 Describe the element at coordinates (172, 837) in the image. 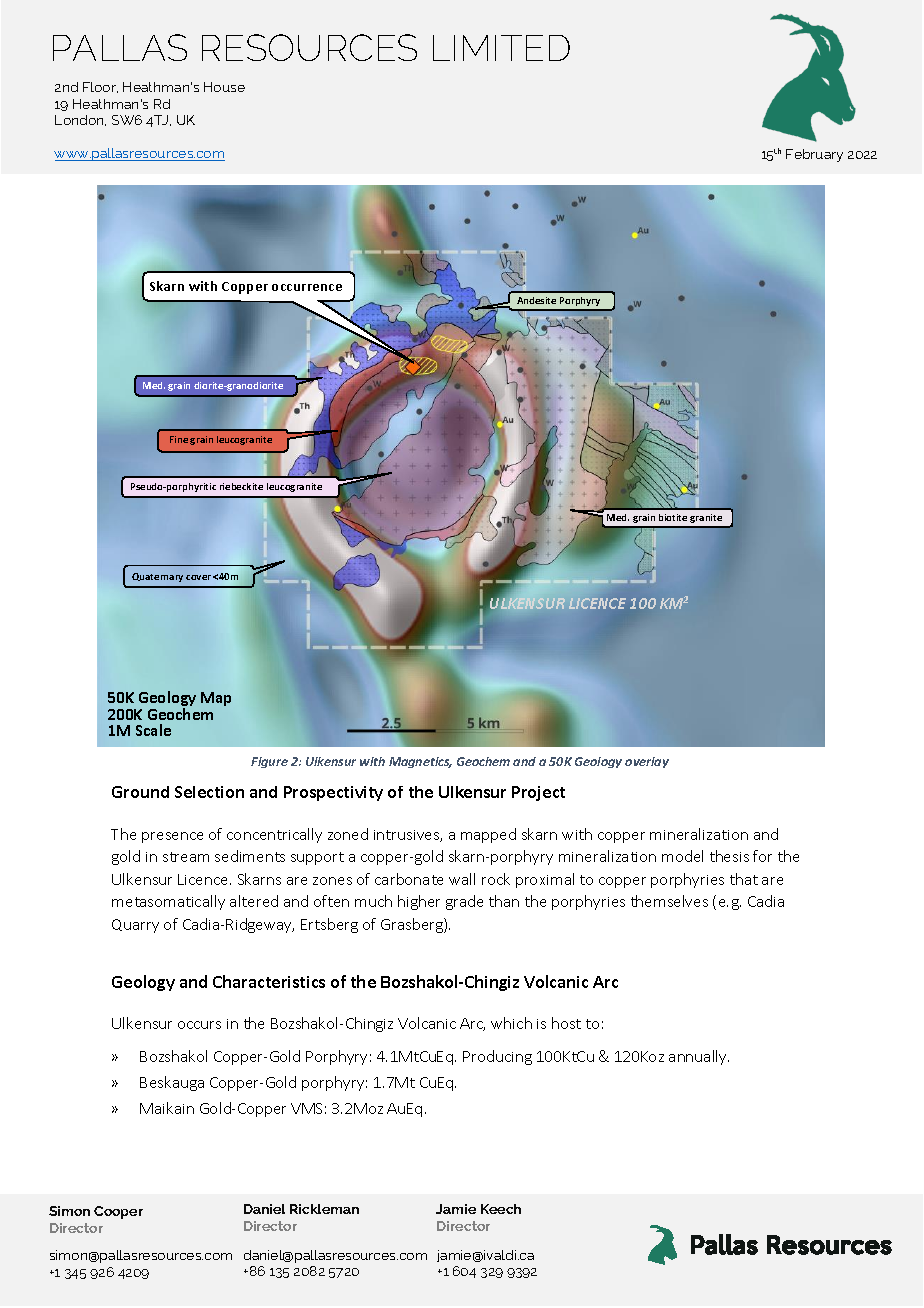

I see `presence` at that location.
